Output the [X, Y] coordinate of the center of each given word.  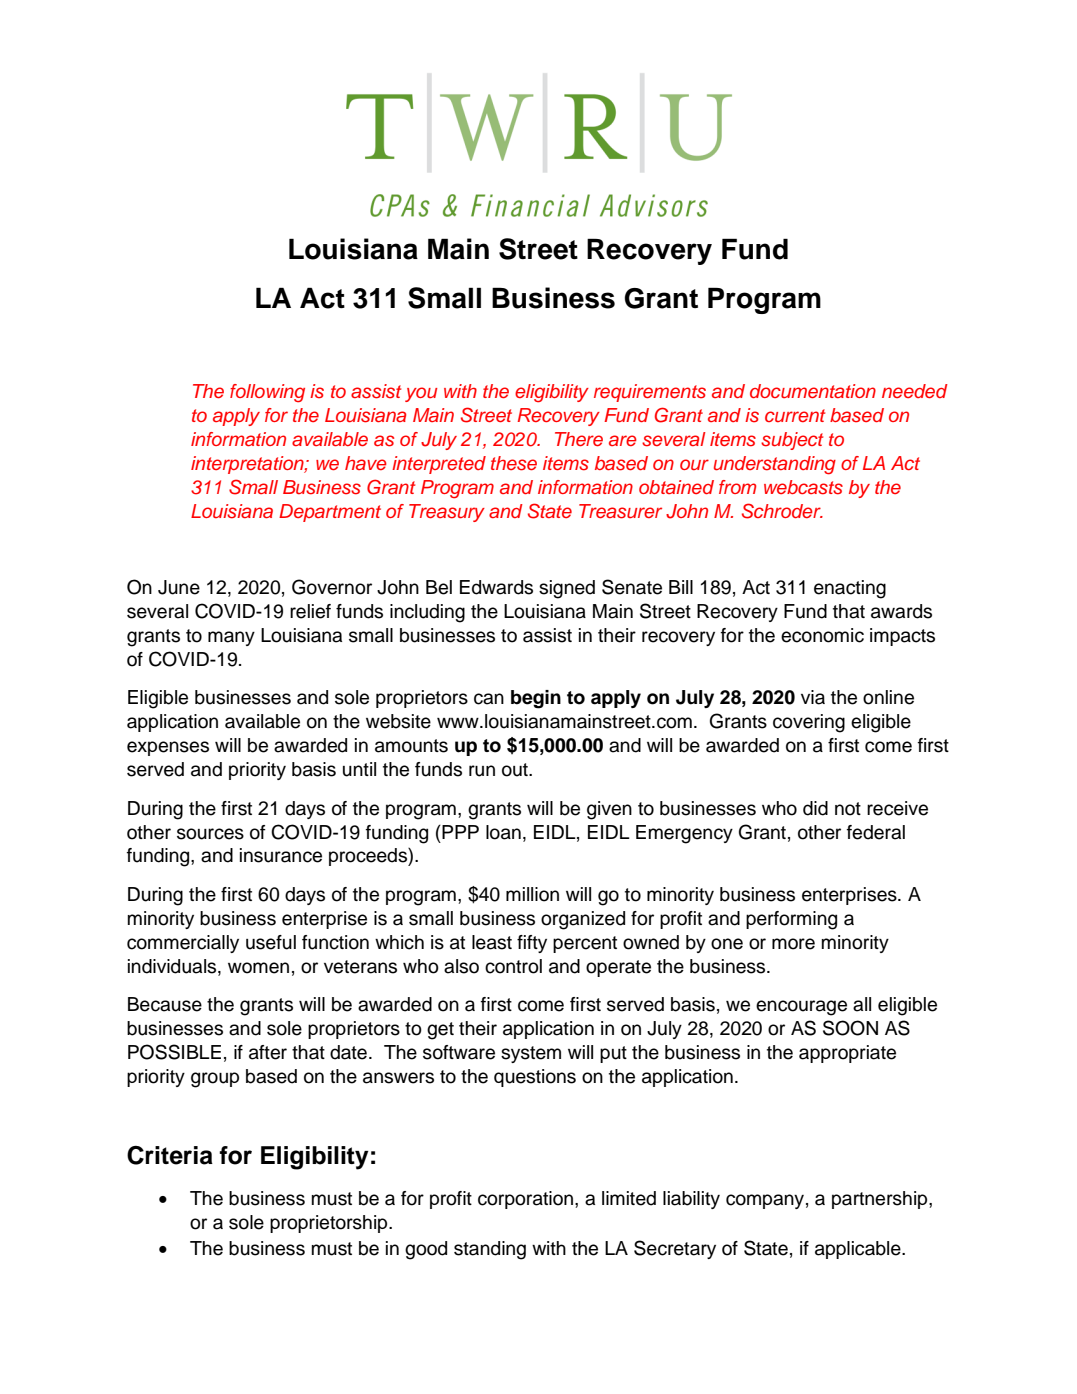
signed [567, 589]
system [531, 1054]
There [579, 439]
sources [210, 834]
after [268, 1052]
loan [503, 832]
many [231, 638]
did [815, 808]
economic [822, 635]
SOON [850, 1028]
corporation [527, 1200]
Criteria [170, 1155]
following [267, 393]
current [795, 415]
